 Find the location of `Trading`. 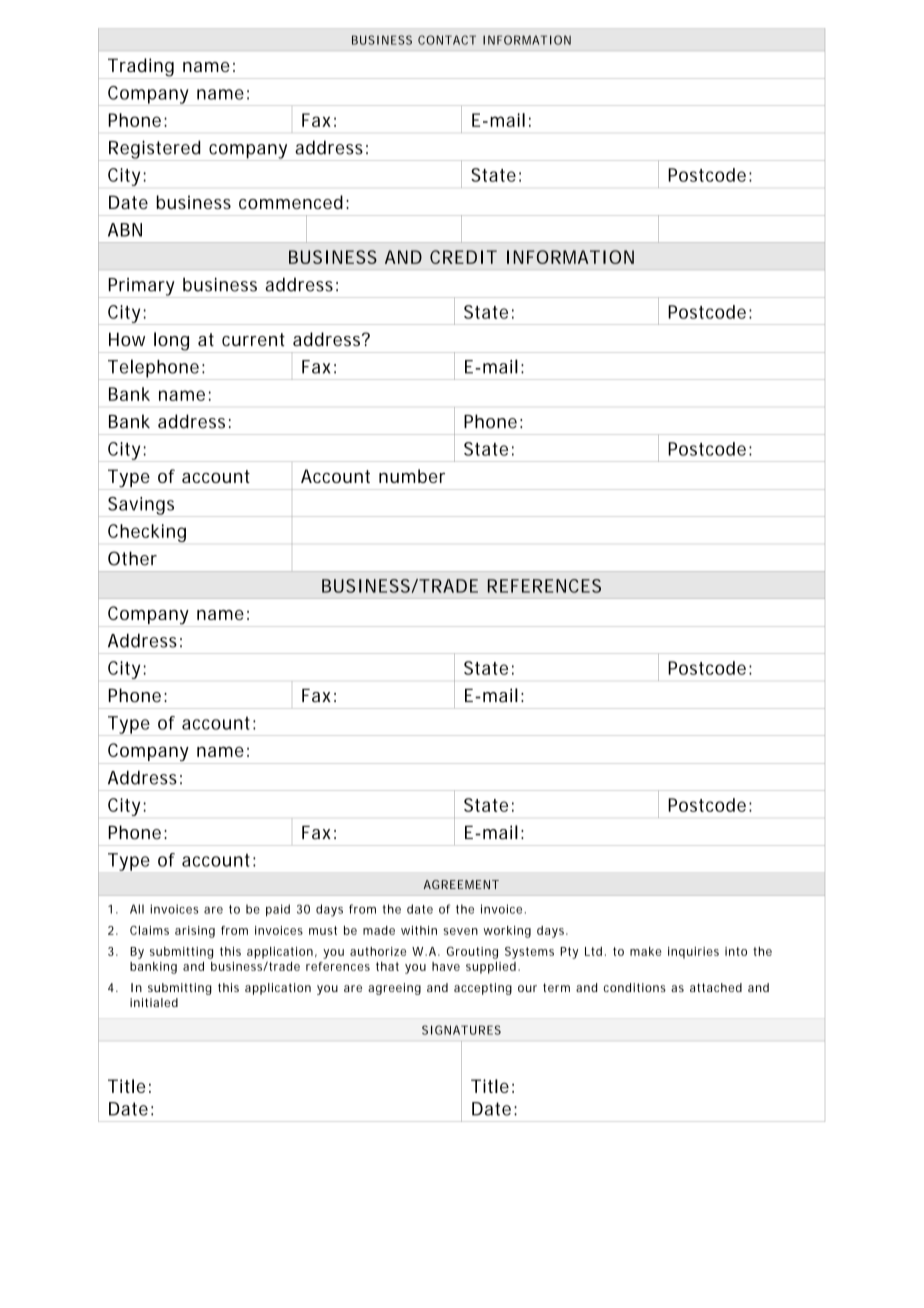

Trading is located at coordinates (141, 68).
